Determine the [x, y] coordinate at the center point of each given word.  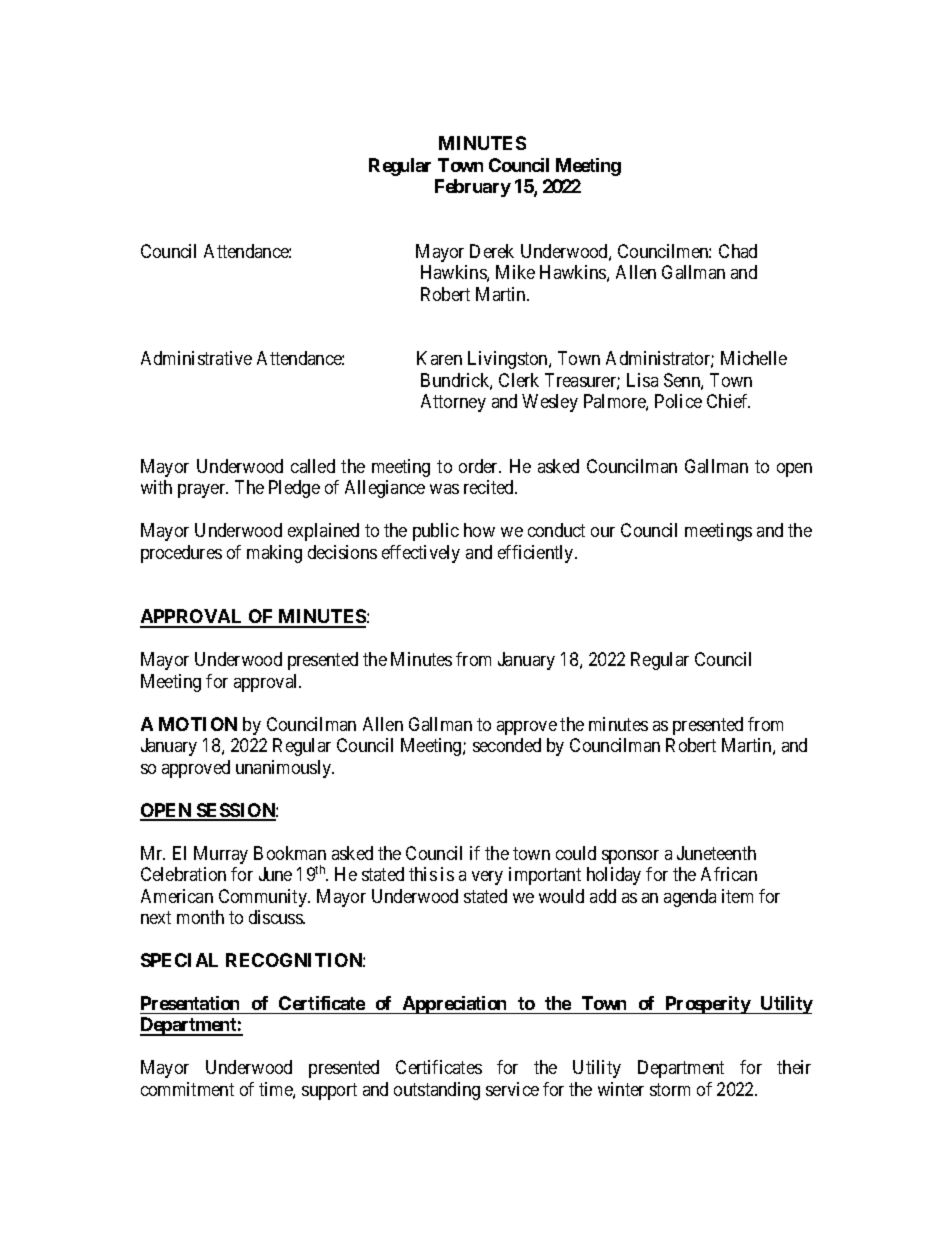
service [512, 1089]
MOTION [198, 724]
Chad [738, 251]
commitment [187, 1089]
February [473, 188]
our [603, 532]
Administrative [196, 358]
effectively [421, 554]
